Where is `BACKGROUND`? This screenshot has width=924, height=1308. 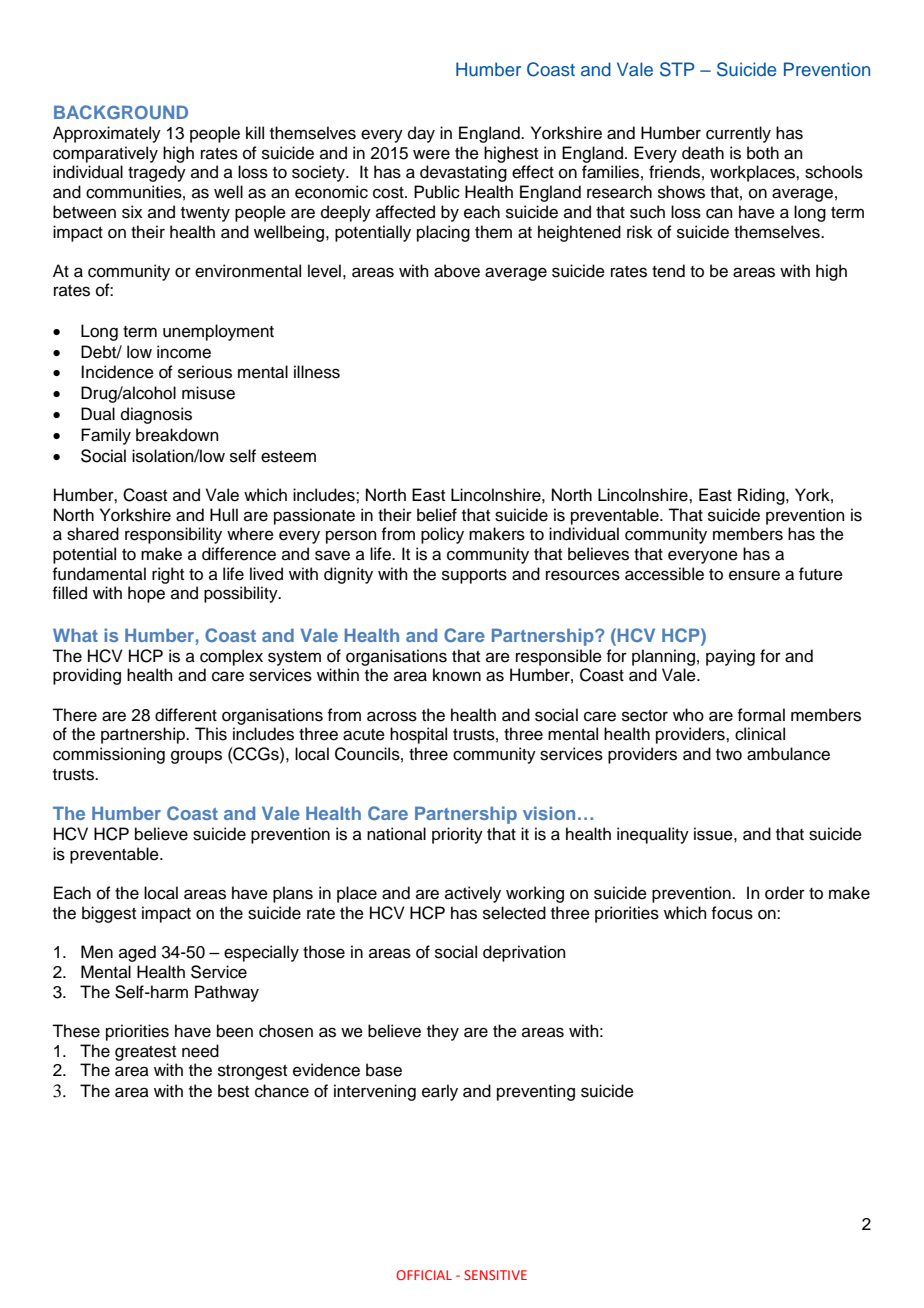 BACKGROUND is located at coordinates (121, 112).
